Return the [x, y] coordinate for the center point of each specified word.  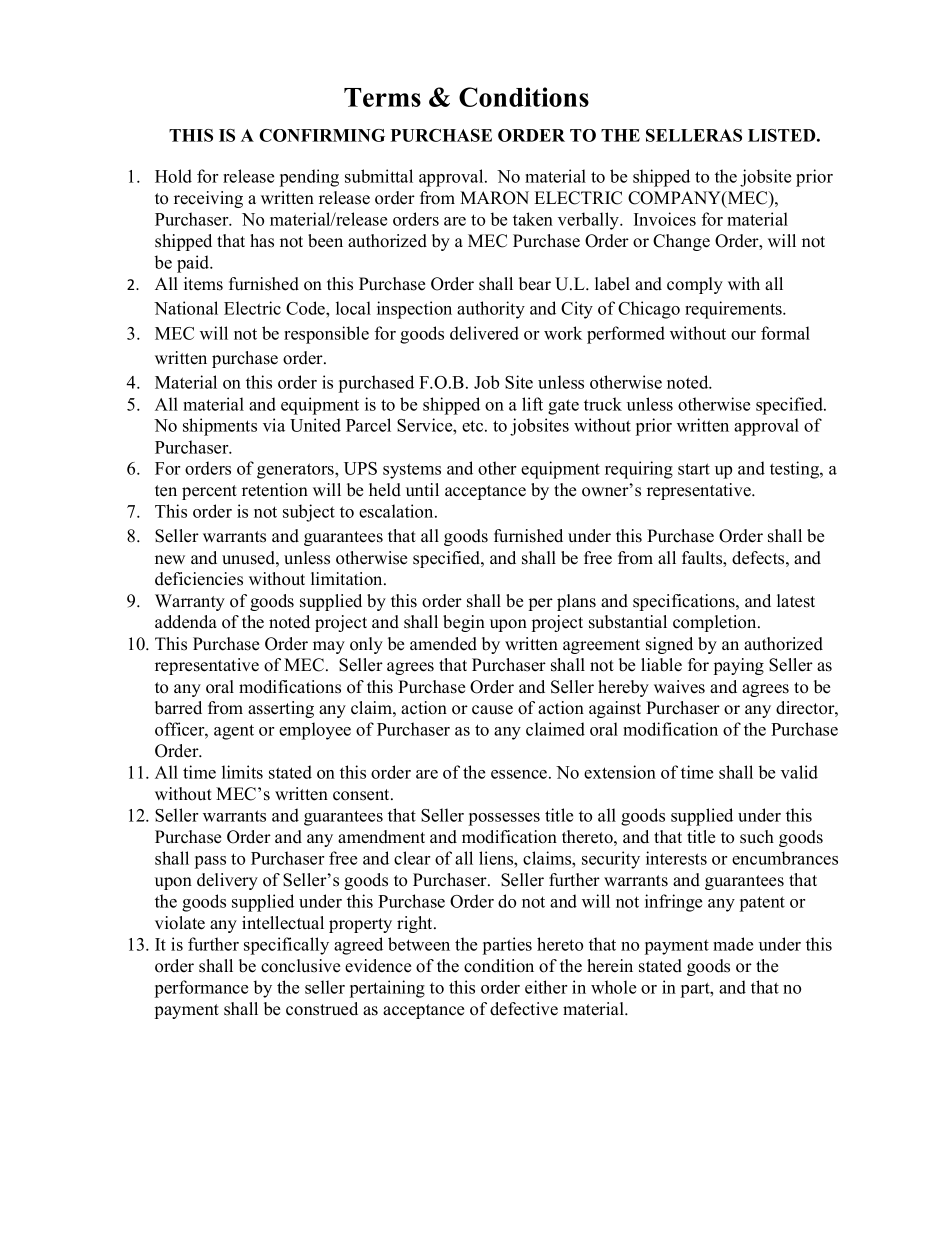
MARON [494, 198]
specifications [685, 602]
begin [464, 623]
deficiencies [199, 579]
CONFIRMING [322, 135]
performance [201, 989]
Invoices [665, 219]
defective [524, 1009]
